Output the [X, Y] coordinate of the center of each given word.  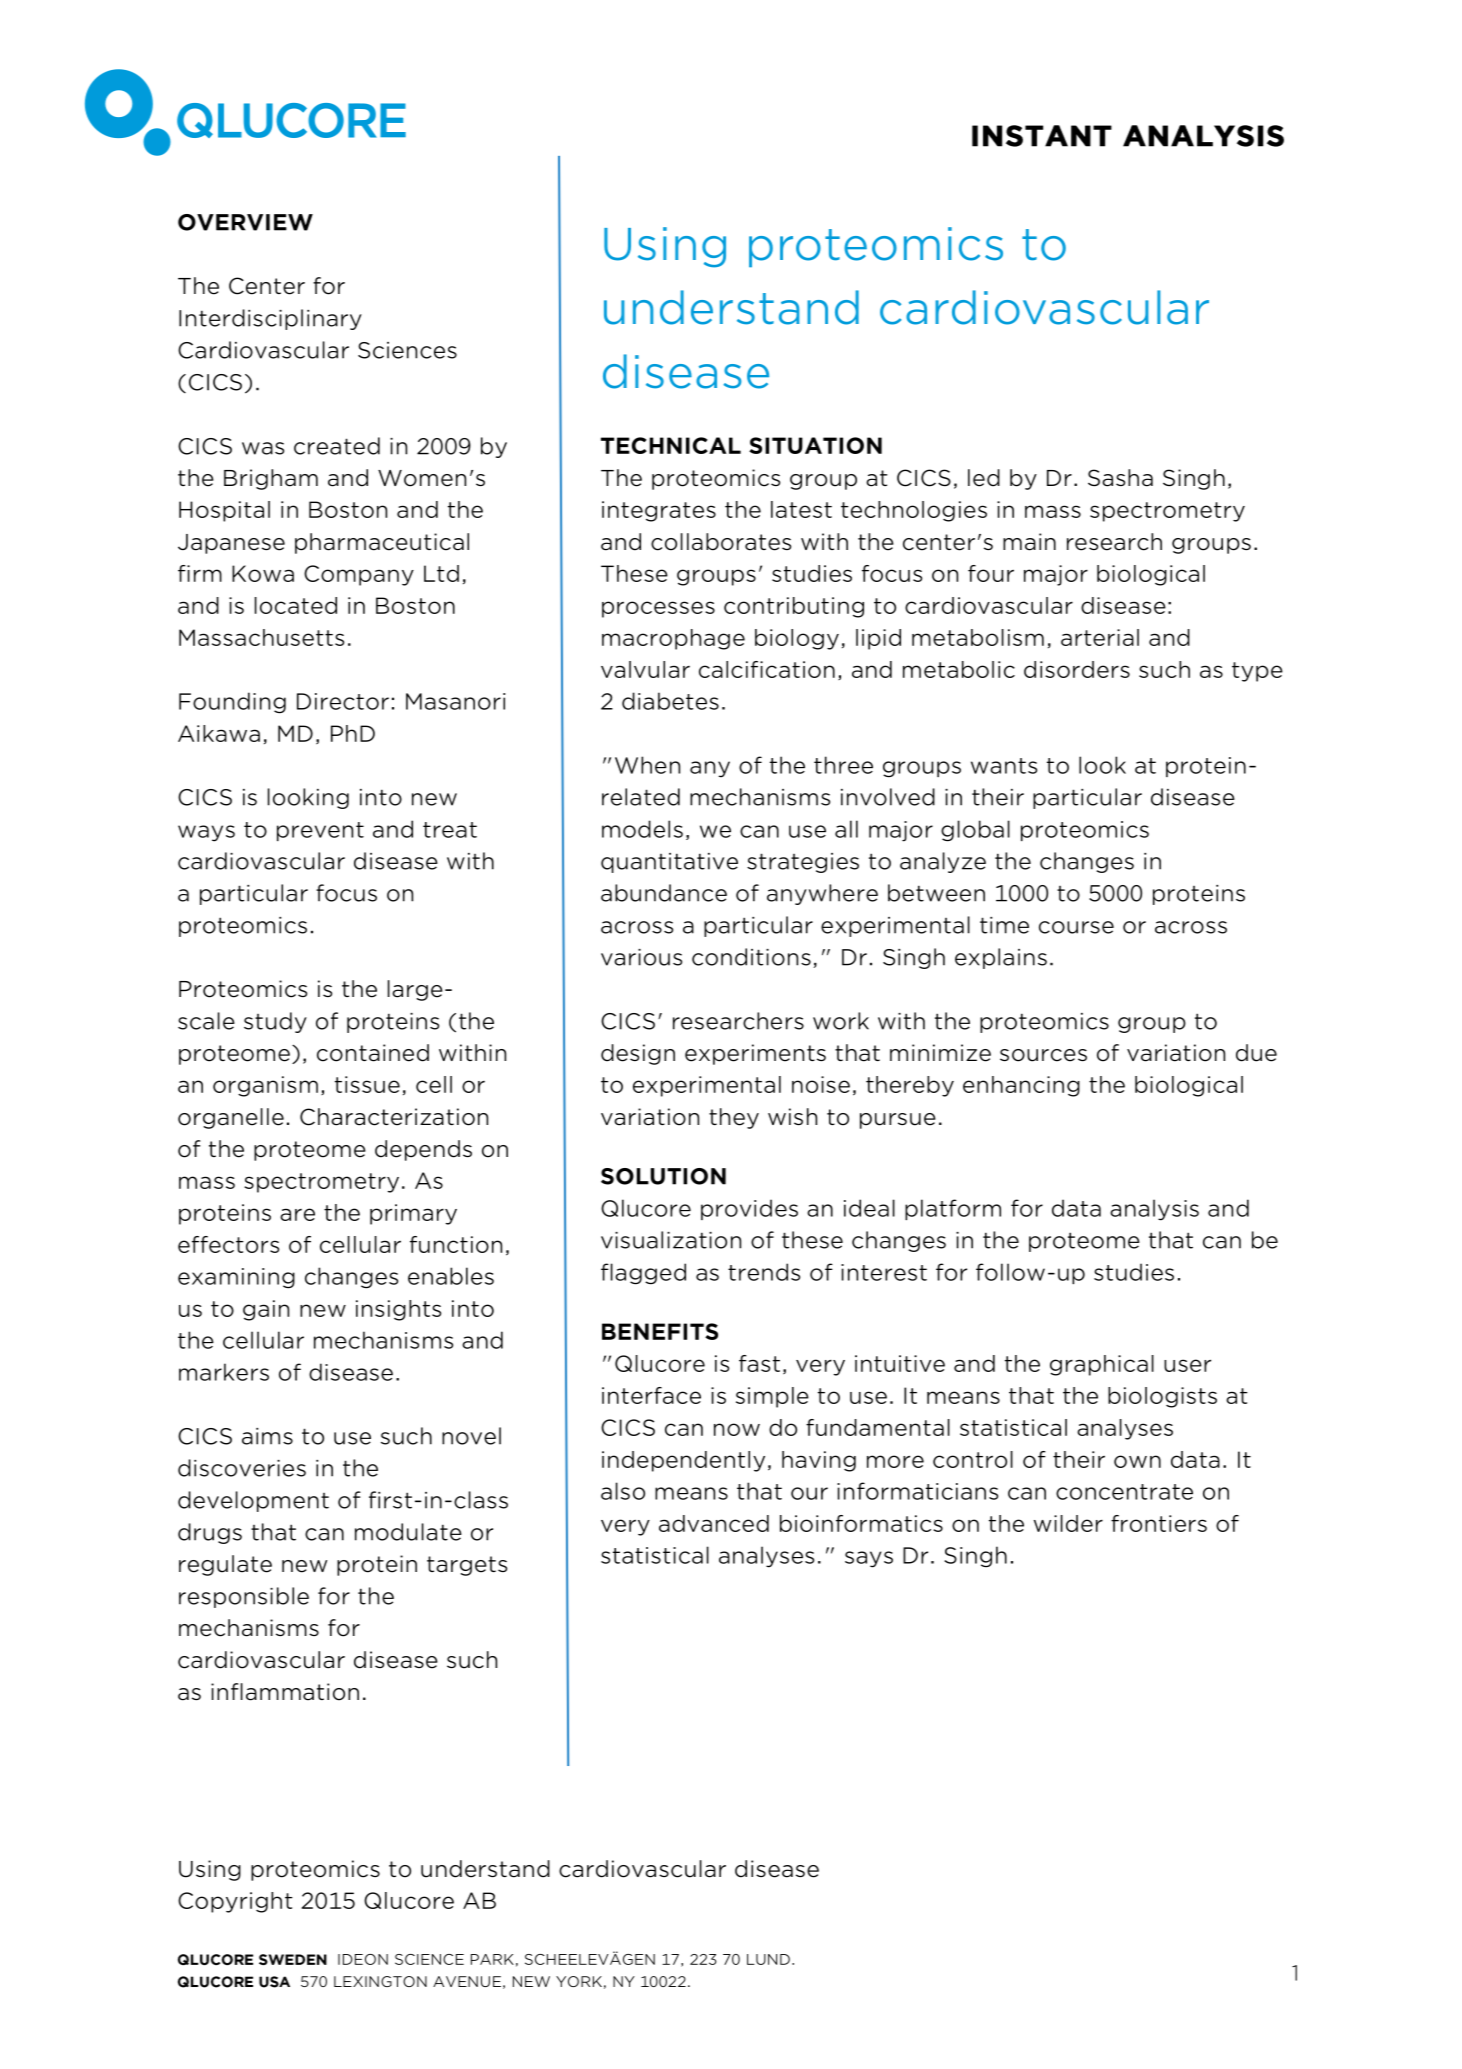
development [253, 1501]
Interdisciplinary [270, 319]
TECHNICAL [671, 445]
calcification [767, 669]
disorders [1077, 669]
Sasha [1120, 478]
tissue [367, 1084]
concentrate [1124, 1492]
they [734, 1118]
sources [1043, 1055]
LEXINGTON [380, 1981]
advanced [714, 1523]
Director [343, 701]
